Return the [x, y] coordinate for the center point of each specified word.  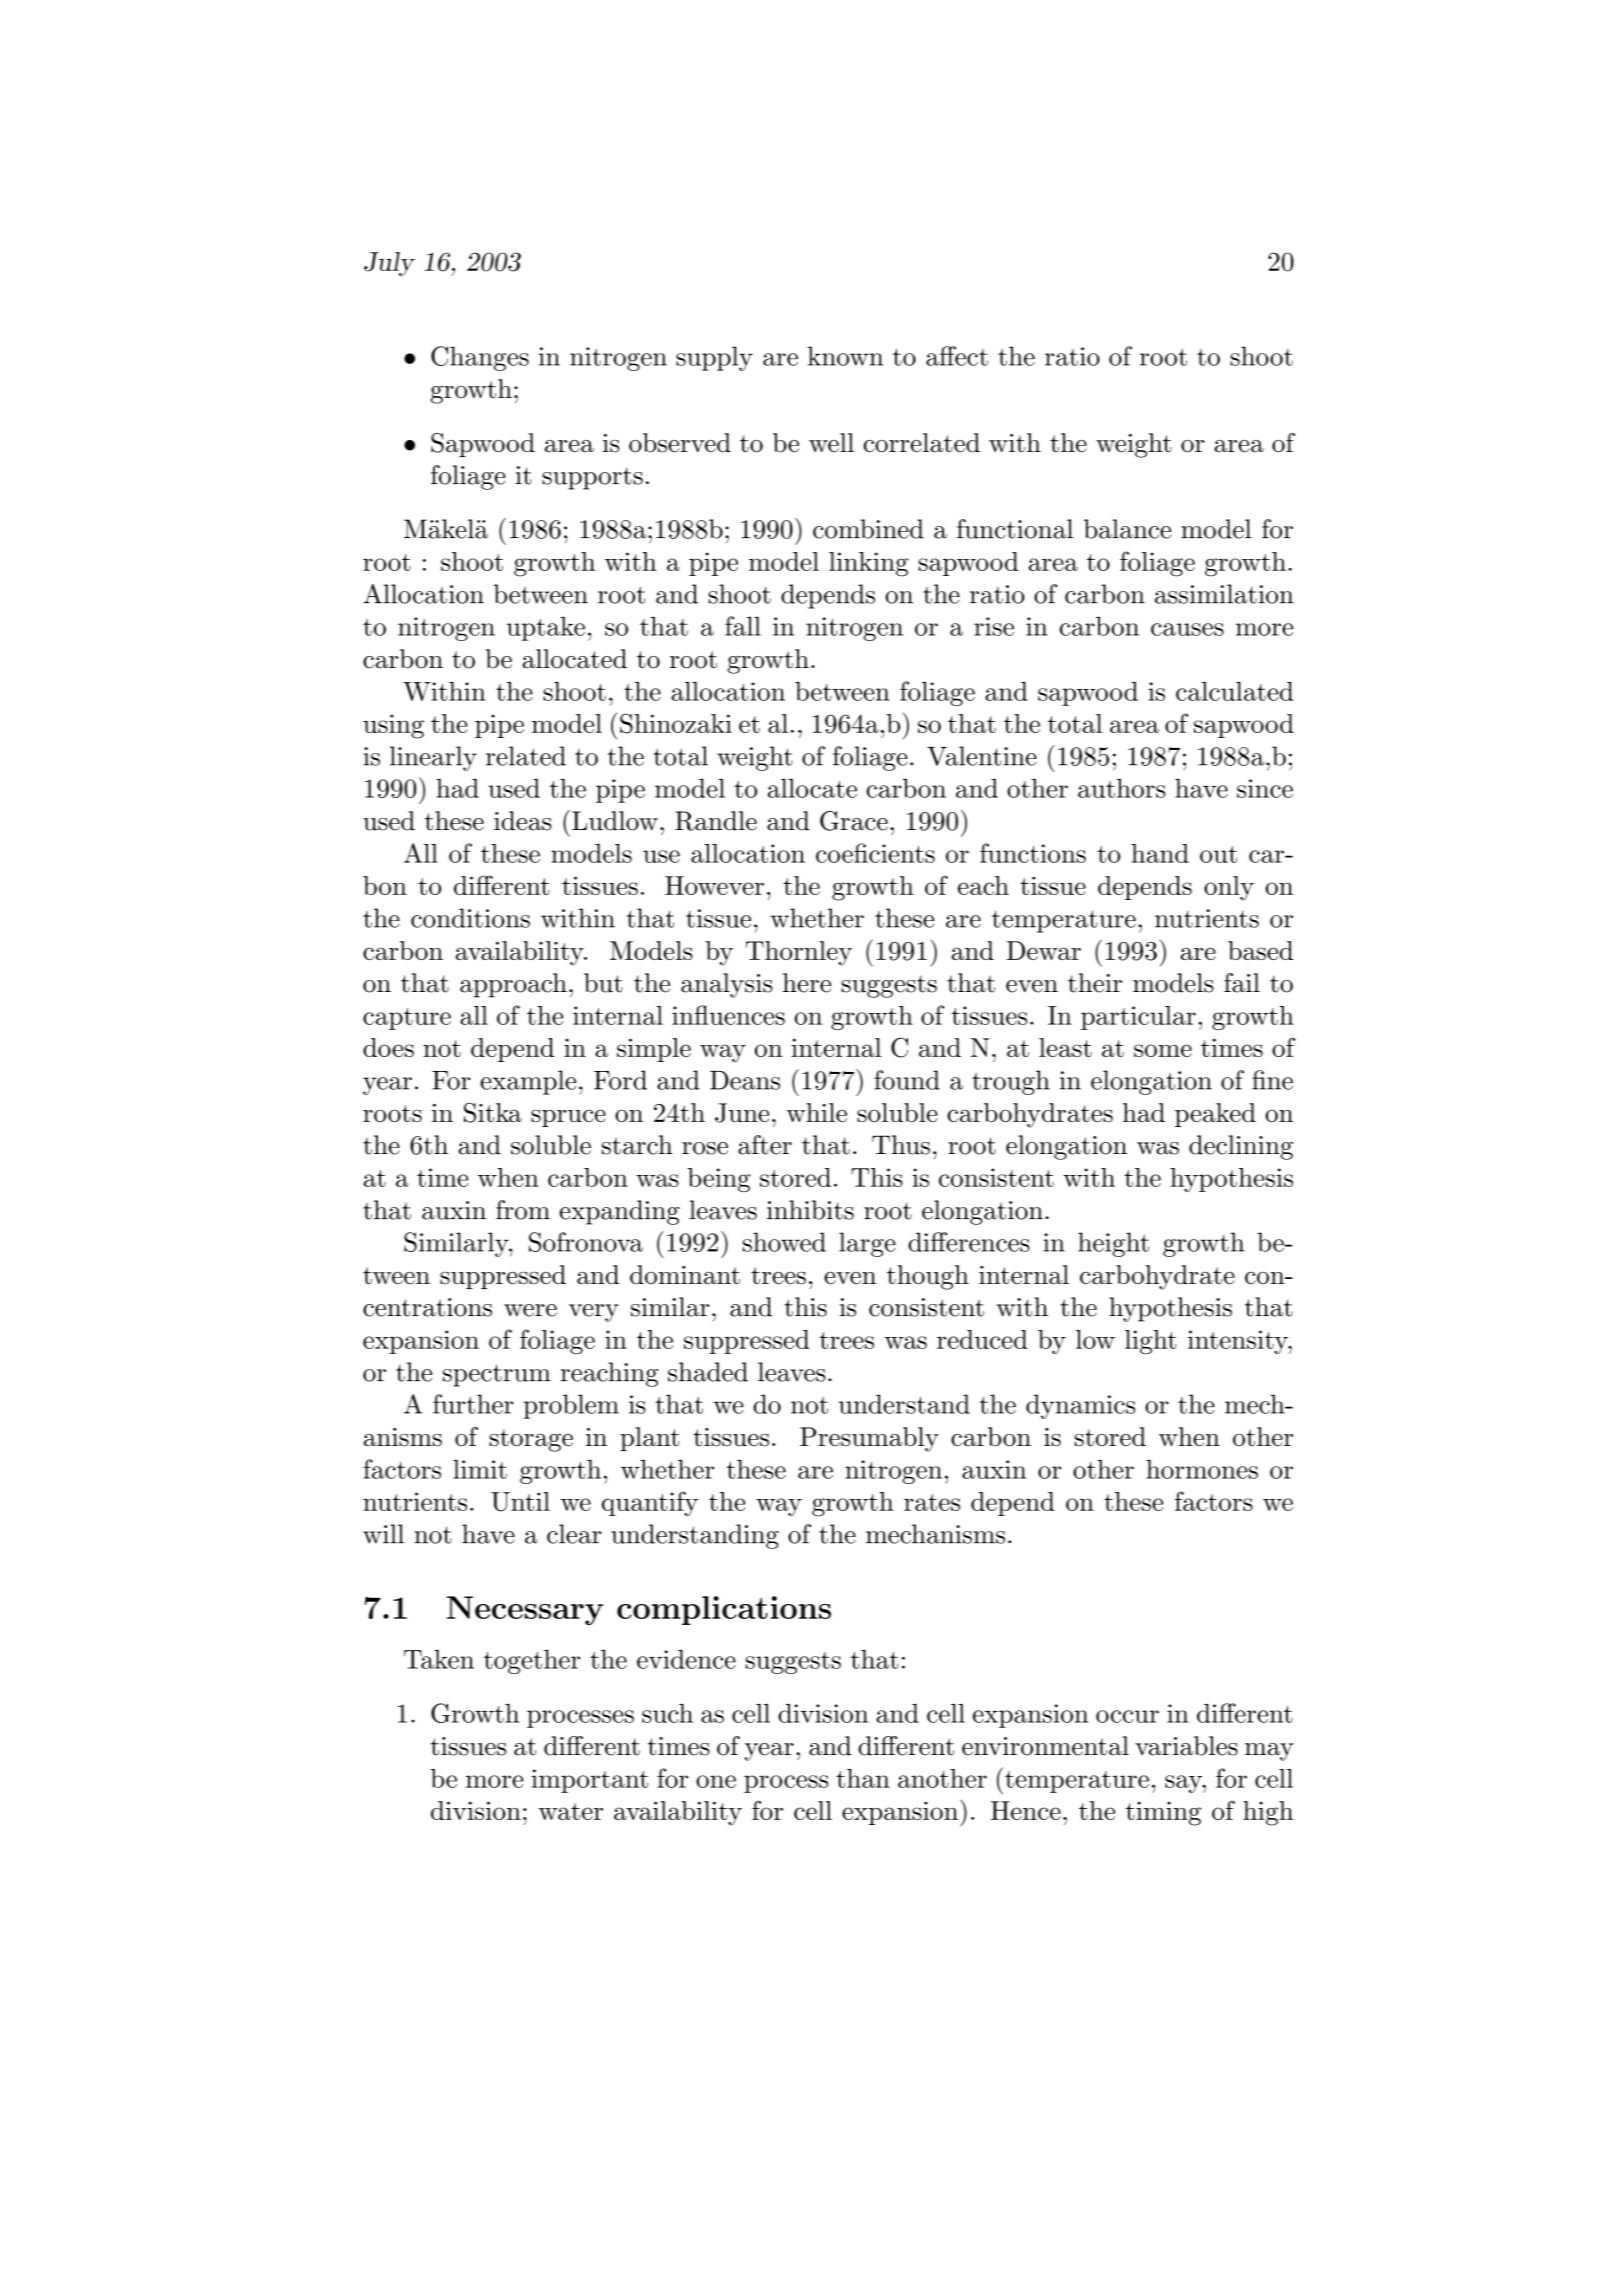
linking [869, 564]
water [571, 1811]
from [523, 1210]
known [845, 356]
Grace [854, 821]
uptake [546, 628]
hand [1160, 853]
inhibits [810, 1210]
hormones [1202, 1469]
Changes [480, 358]
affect [957, 356]
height [1113, 1244]
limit [480, 1469]
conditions [470, 918]
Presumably [869, 1439]
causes [1187, 629]
